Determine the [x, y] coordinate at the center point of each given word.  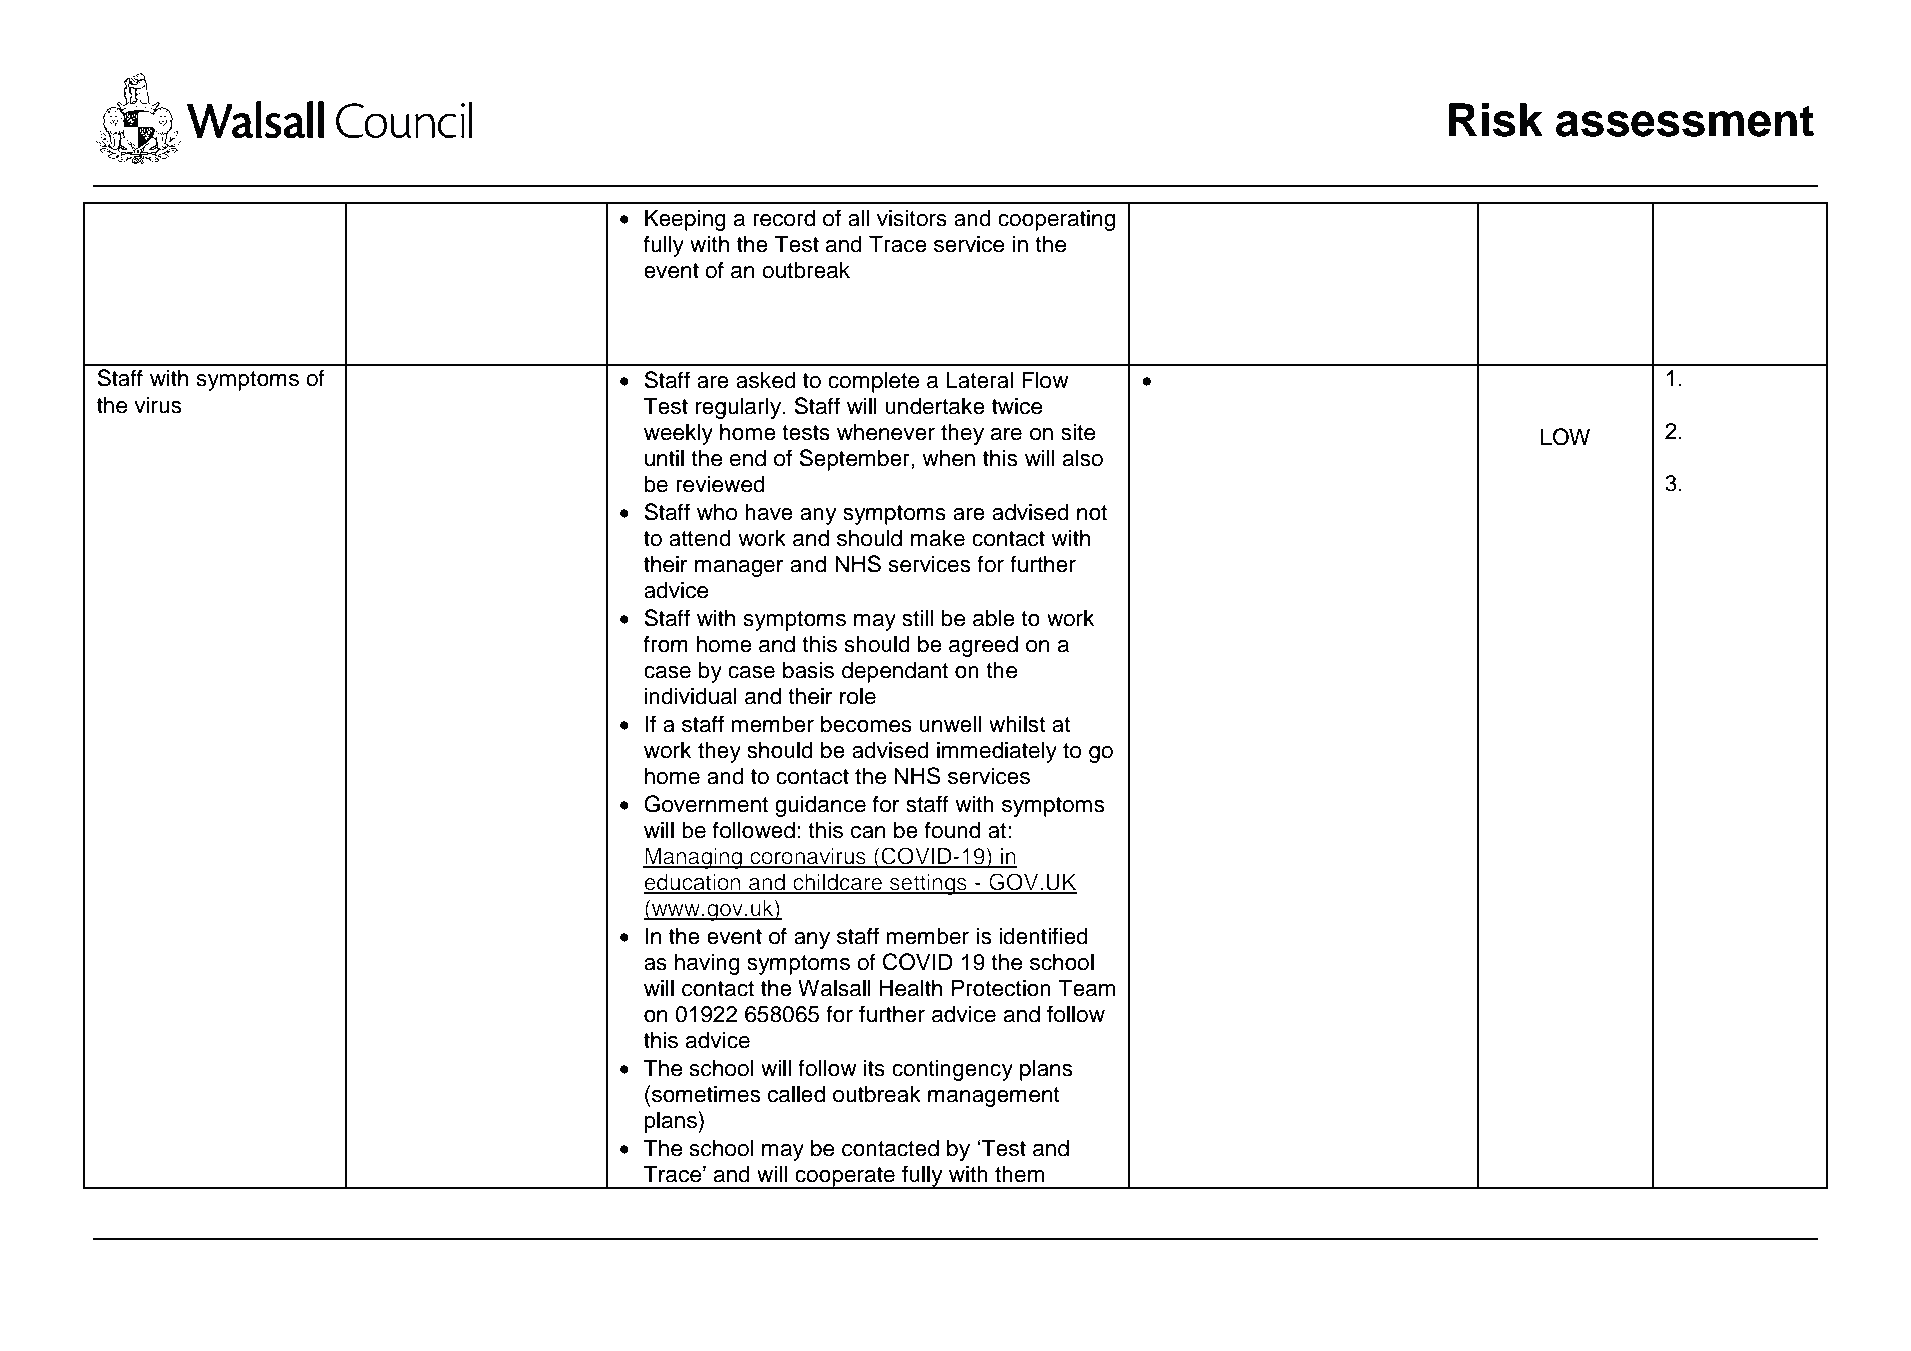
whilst [1017, 724]
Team [1086, 988]
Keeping [685, 220]
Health [911, 988]
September [855, 460]
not [1092, 513]
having [707, 964]
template [458, 1258]
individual [691, 696]
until [664, 458]
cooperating [1056, 220]
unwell [950, 724]
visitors [912, 218]
